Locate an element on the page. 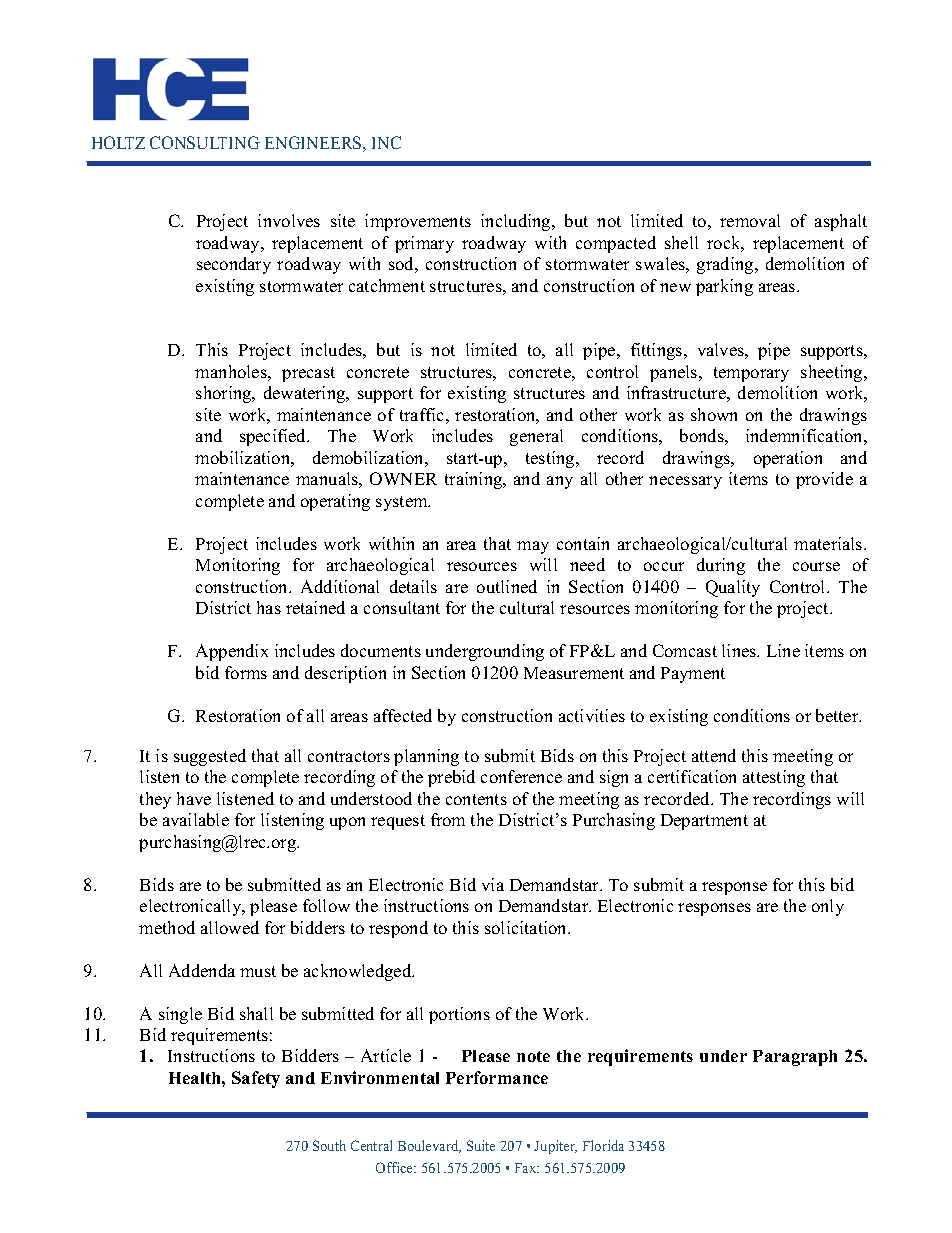 The height and width of the document is (1233, 952). via is located at coordinates (493, 884).
